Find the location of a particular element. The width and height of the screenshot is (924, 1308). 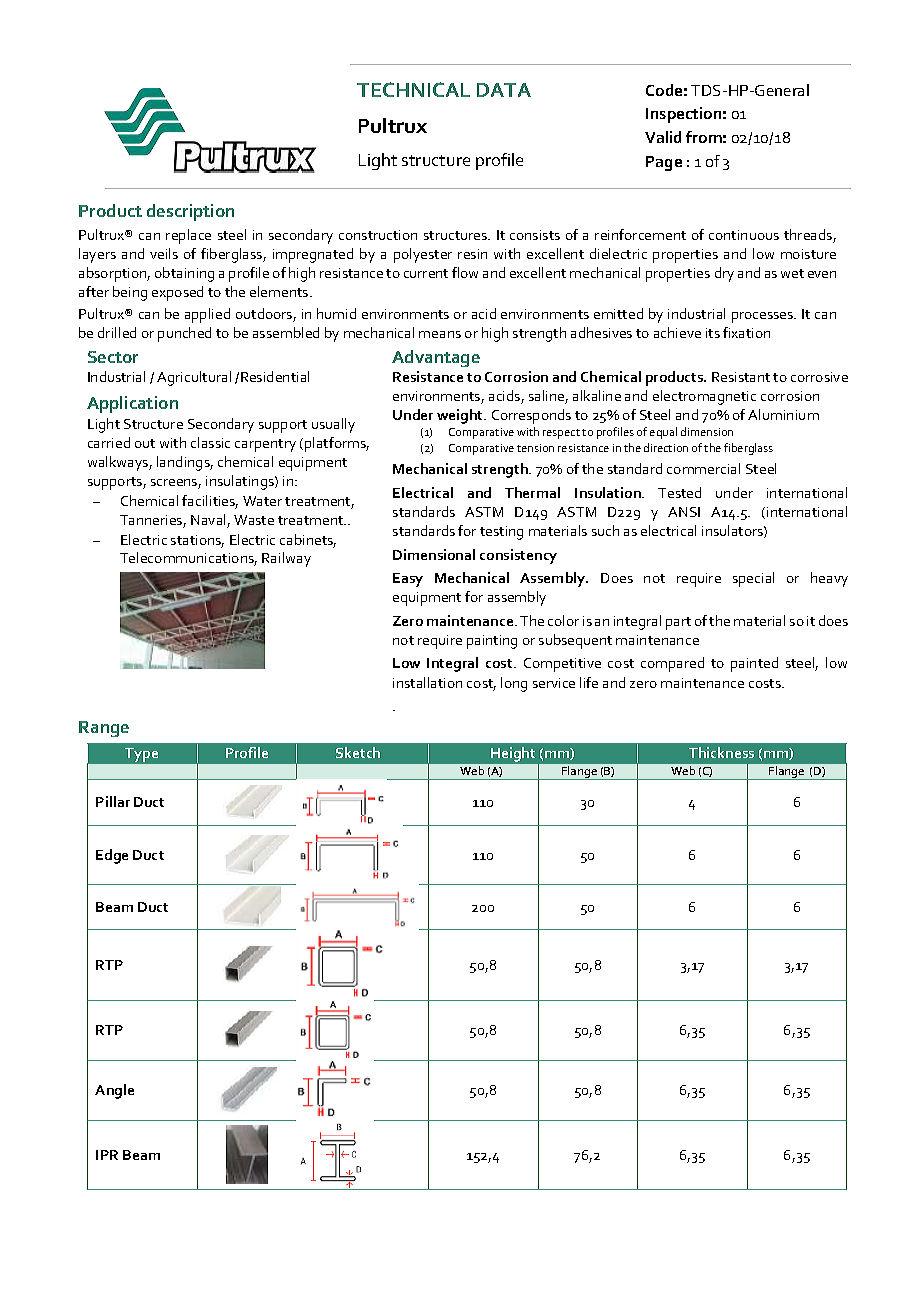

stations is located at coordinates (197, 541).
